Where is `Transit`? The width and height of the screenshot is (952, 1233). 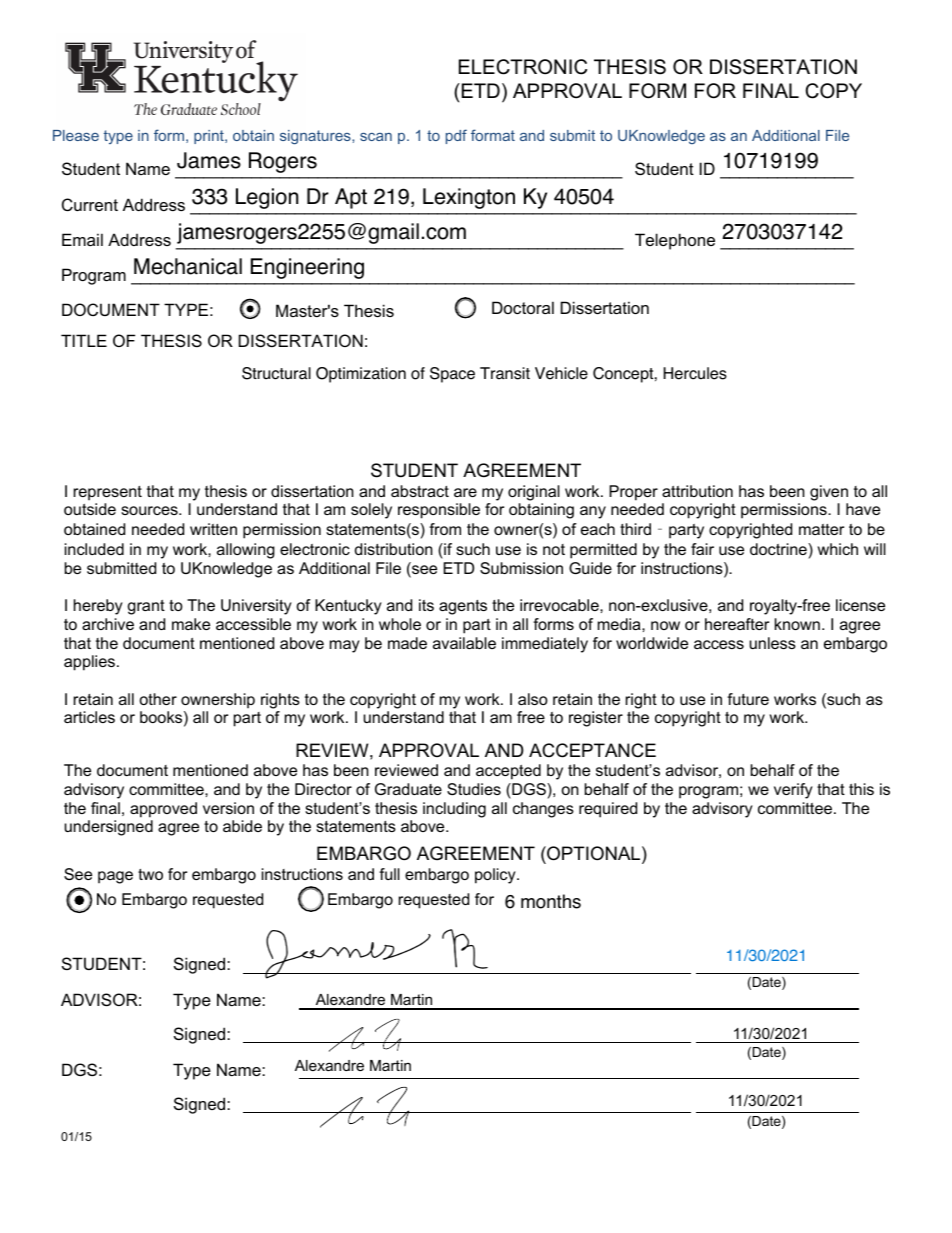 Transit is located at coordinates (505, 373).
